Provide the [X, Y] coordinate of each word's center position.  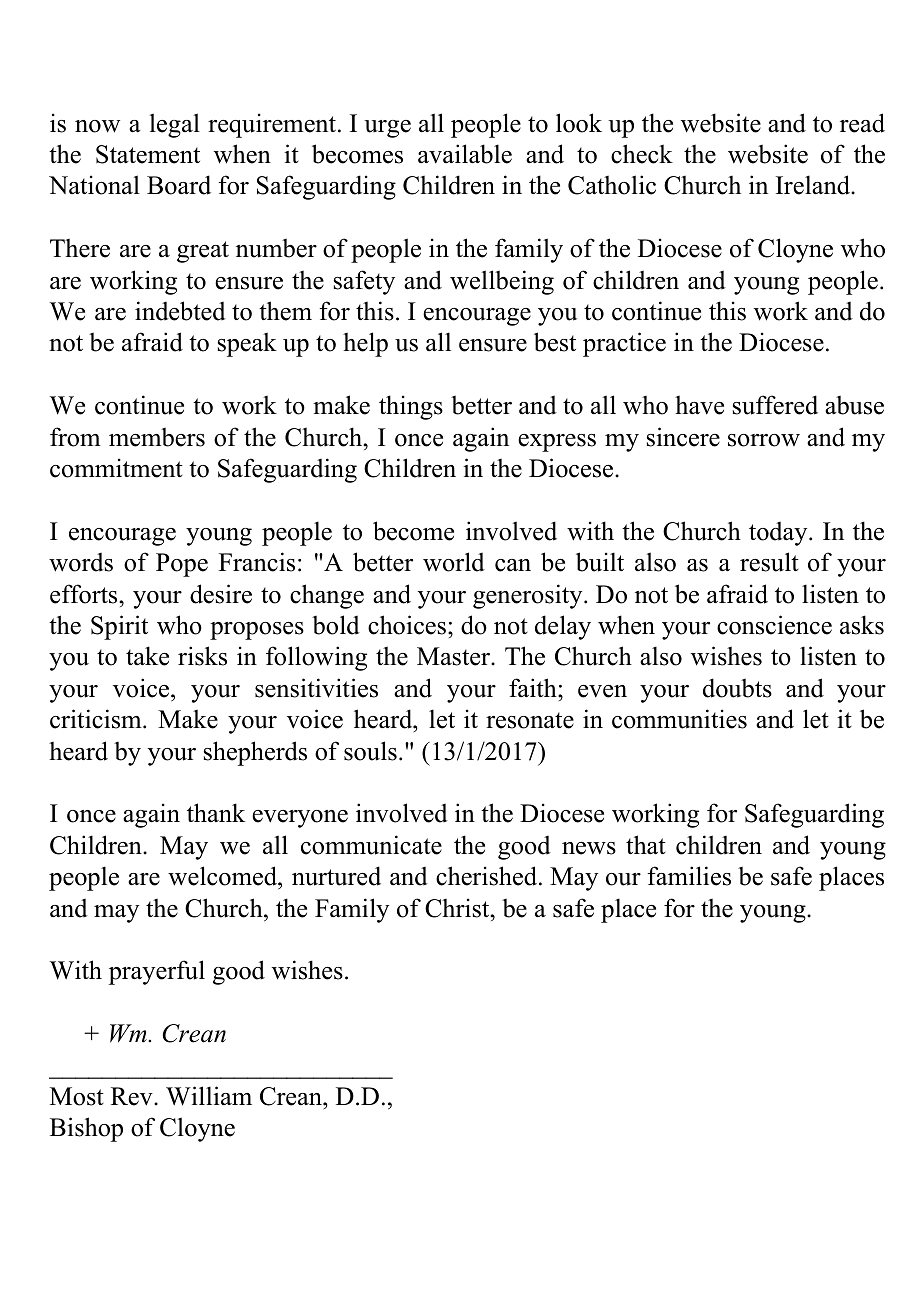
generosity [529, 596]
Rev [133, 1096]
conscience [774, 625]
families [689, 876]
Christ [458, 908]
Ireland [814, 185]
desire [221, 594]
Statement [148, 154]
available [465, 154]
